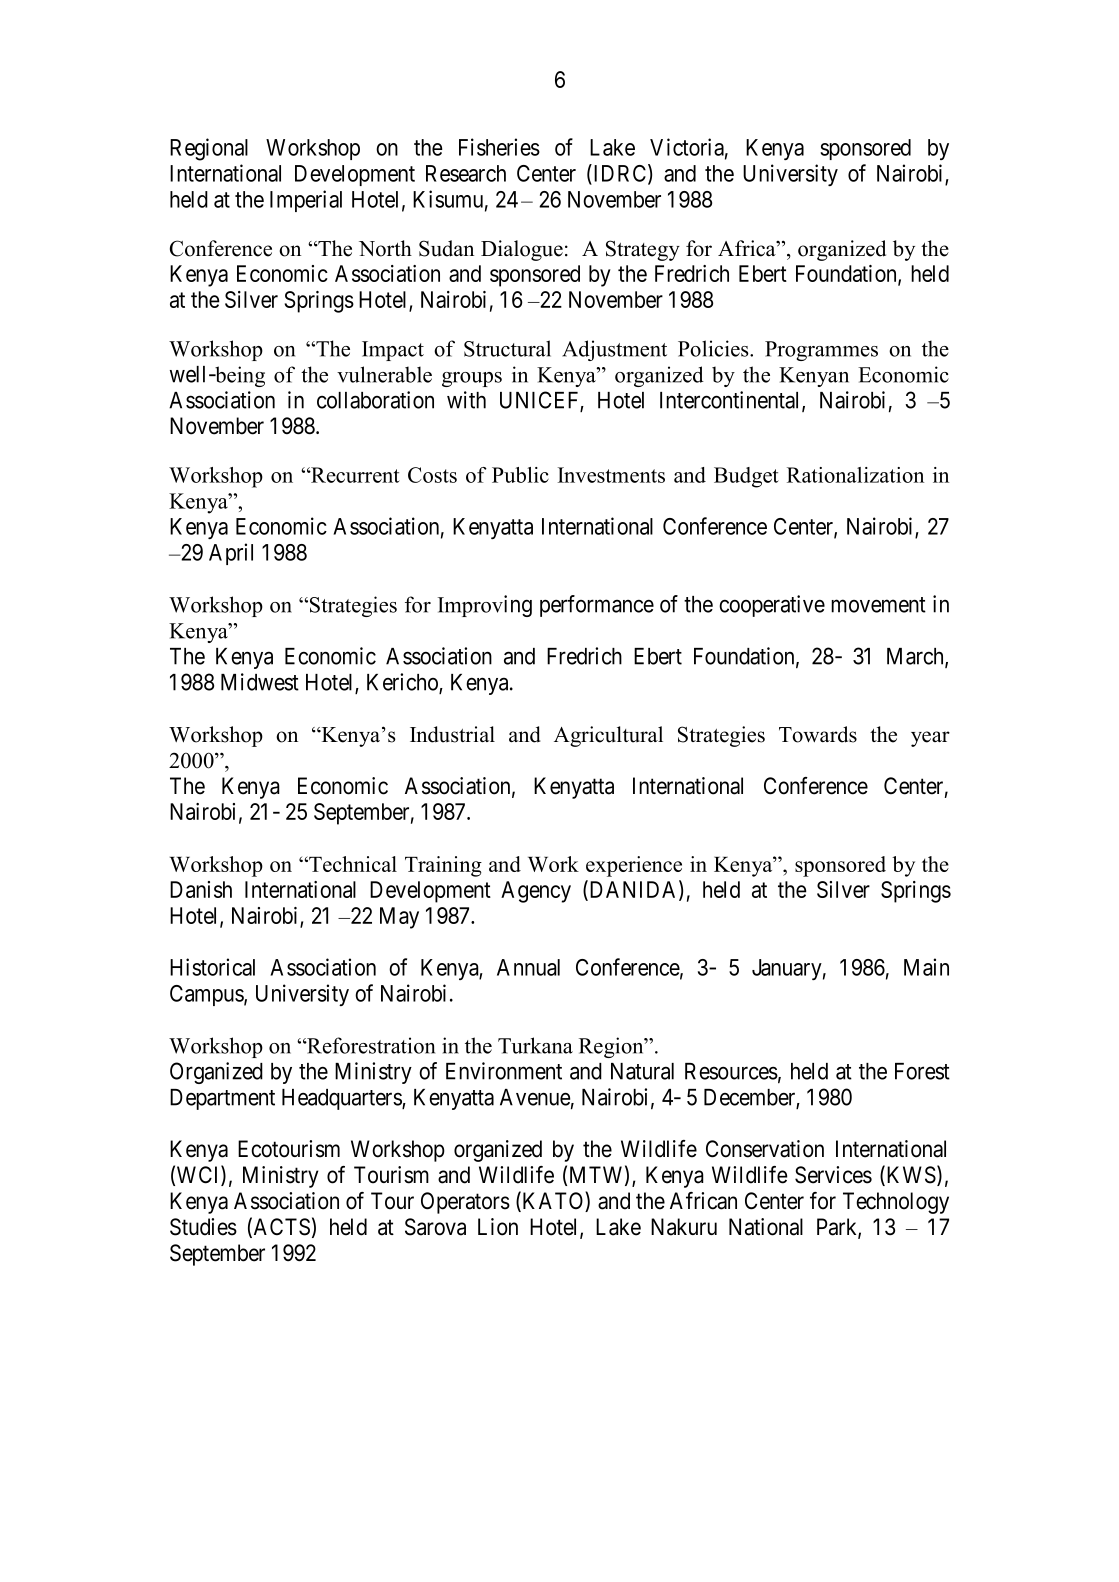  Describe the element at coordinates (306, 201) in the page. I see `Imperial` at that location.
